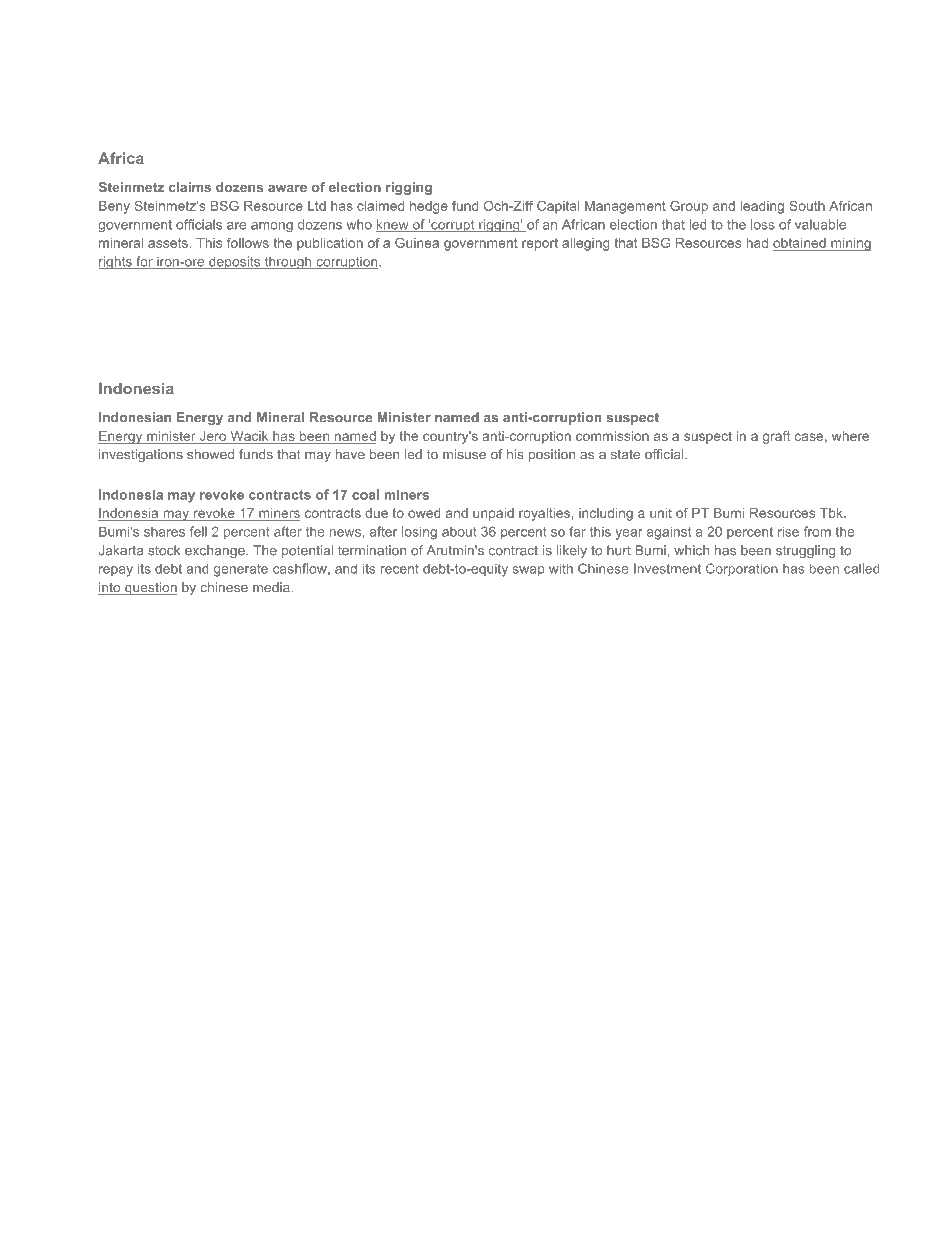 The height and width of the screenshot is (1233, 952). What do you see at coordinates (190, 187) in the screenshot?
I see `claims` at bounding box center [190, 187].
